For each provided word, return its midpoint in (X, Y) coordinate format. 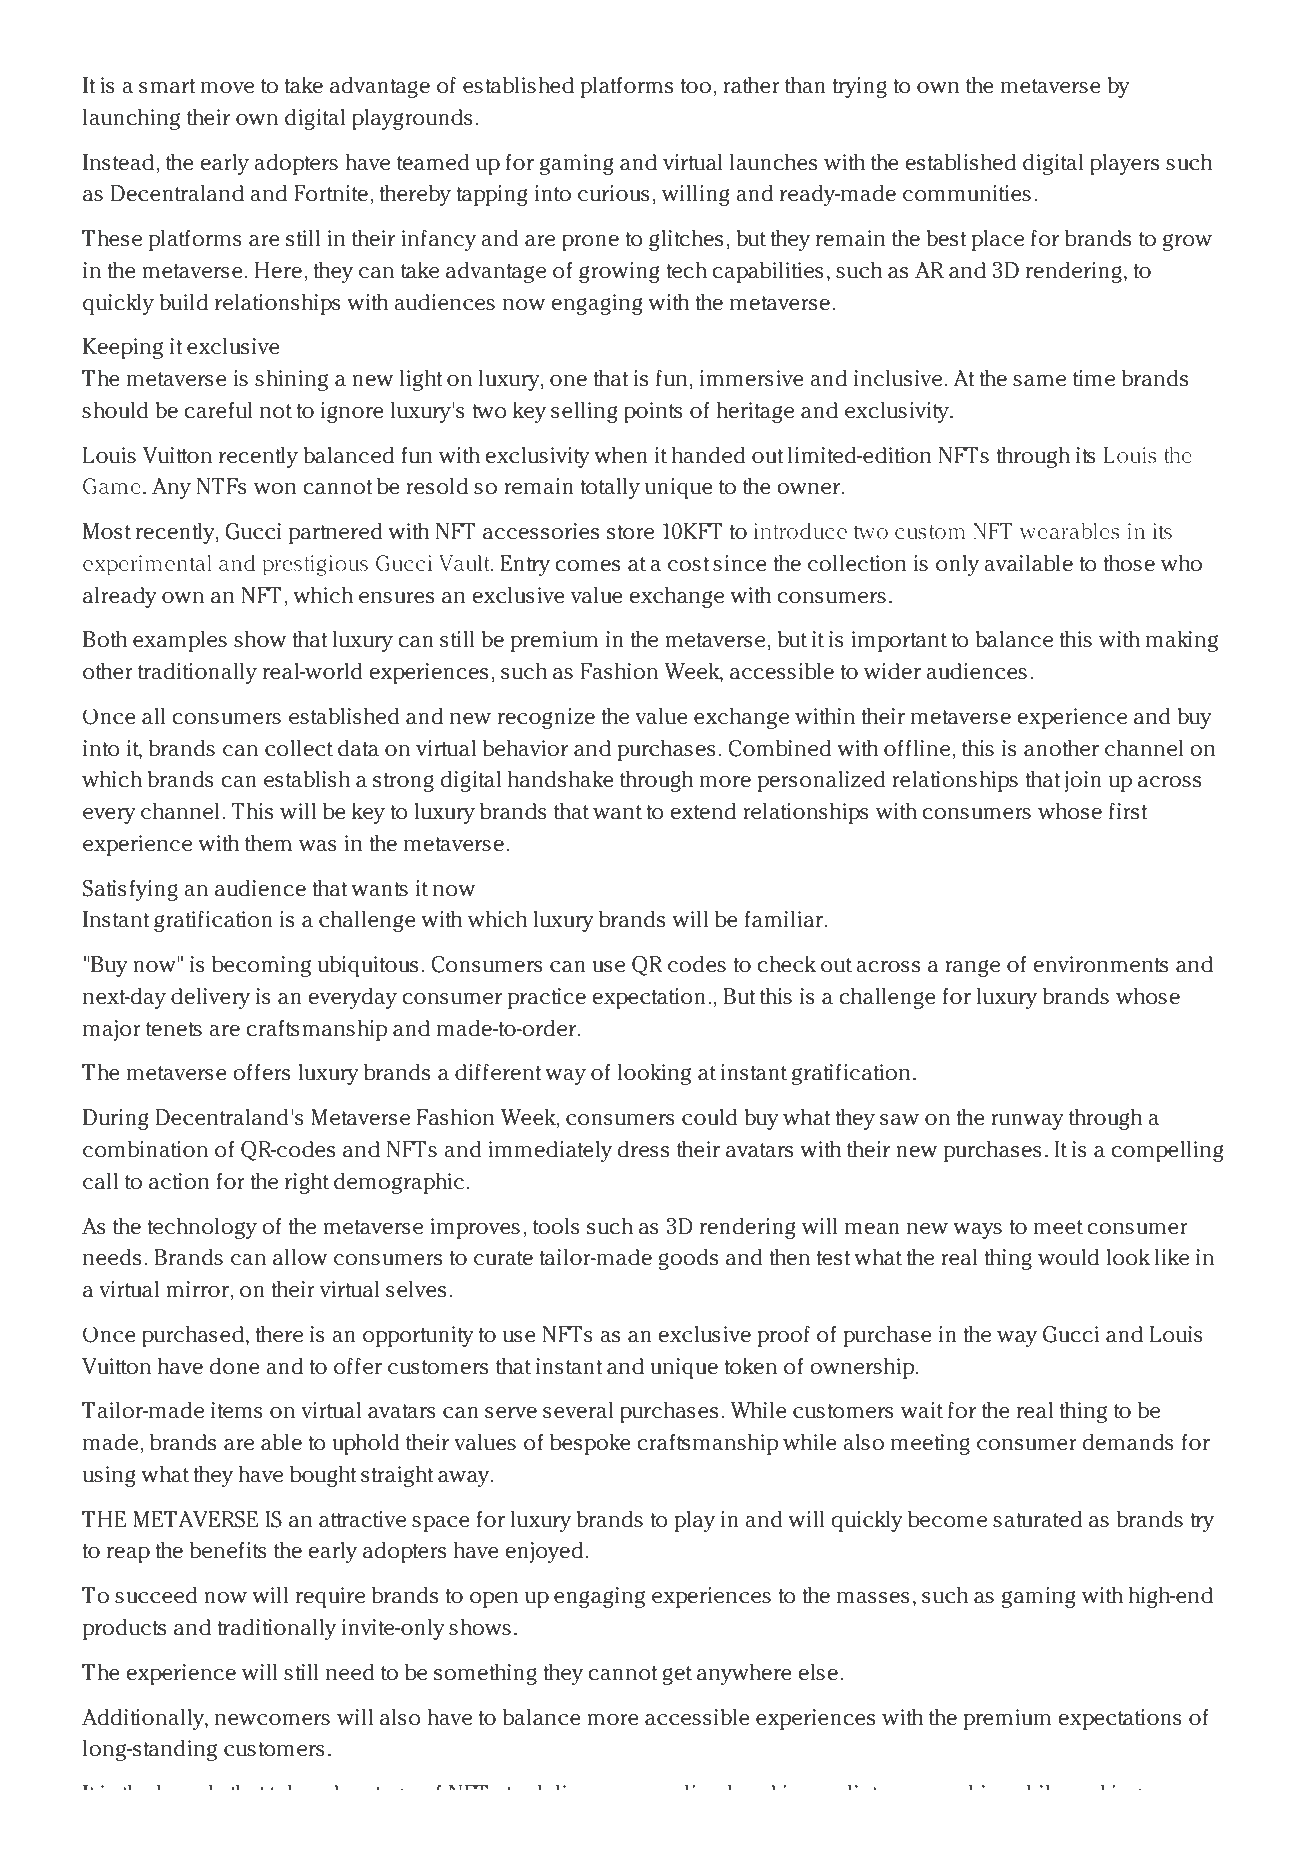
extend (703, 811)
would (1068, 1257)
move (227, 88)
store (630, 532)
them (268, 843)
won (275, 488)
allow (300, 1257)
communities (967, 193)
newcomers (272, 1720)
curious (614, 193)
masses (873, 1598)
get (677, 1675)
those (1129, 563)
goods (688, 1259)
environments (1100, 964)
